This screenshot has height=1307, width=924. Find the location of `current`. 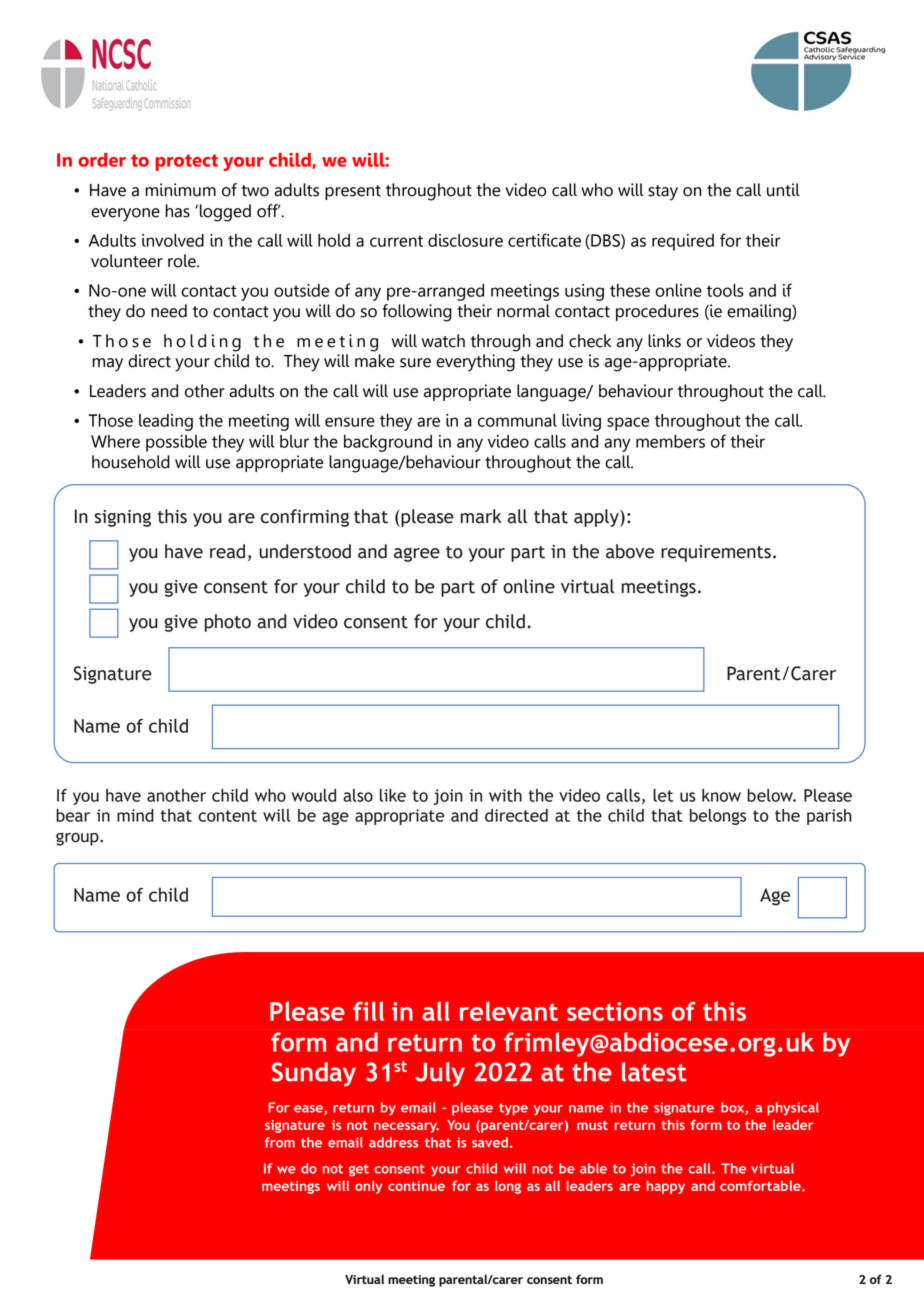

current is located at coordinates (396, 241).
